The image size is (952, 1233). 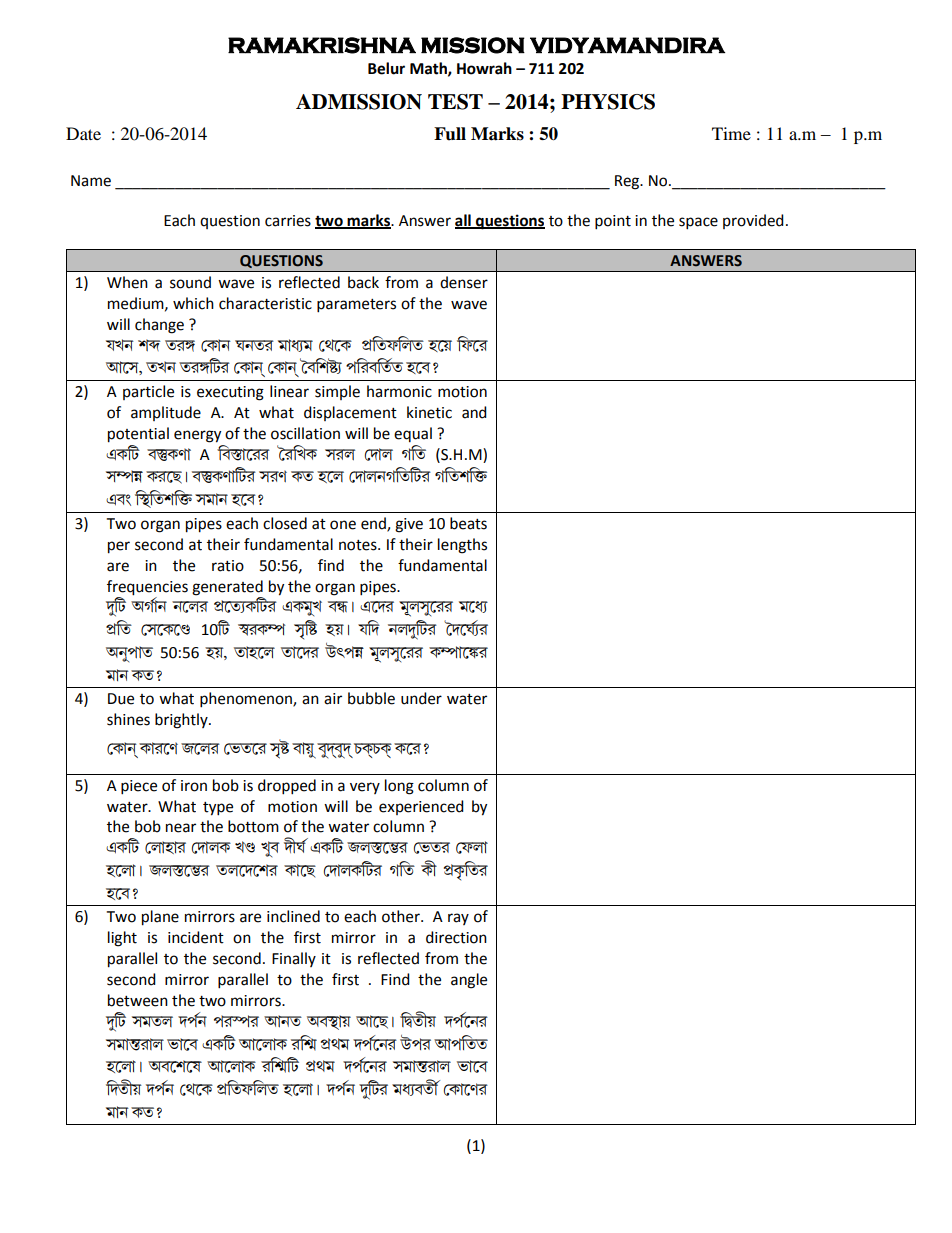 What do you see at coordinates (455, 102) in the document?
I see `TEST` at bounding box center [455, 102].
